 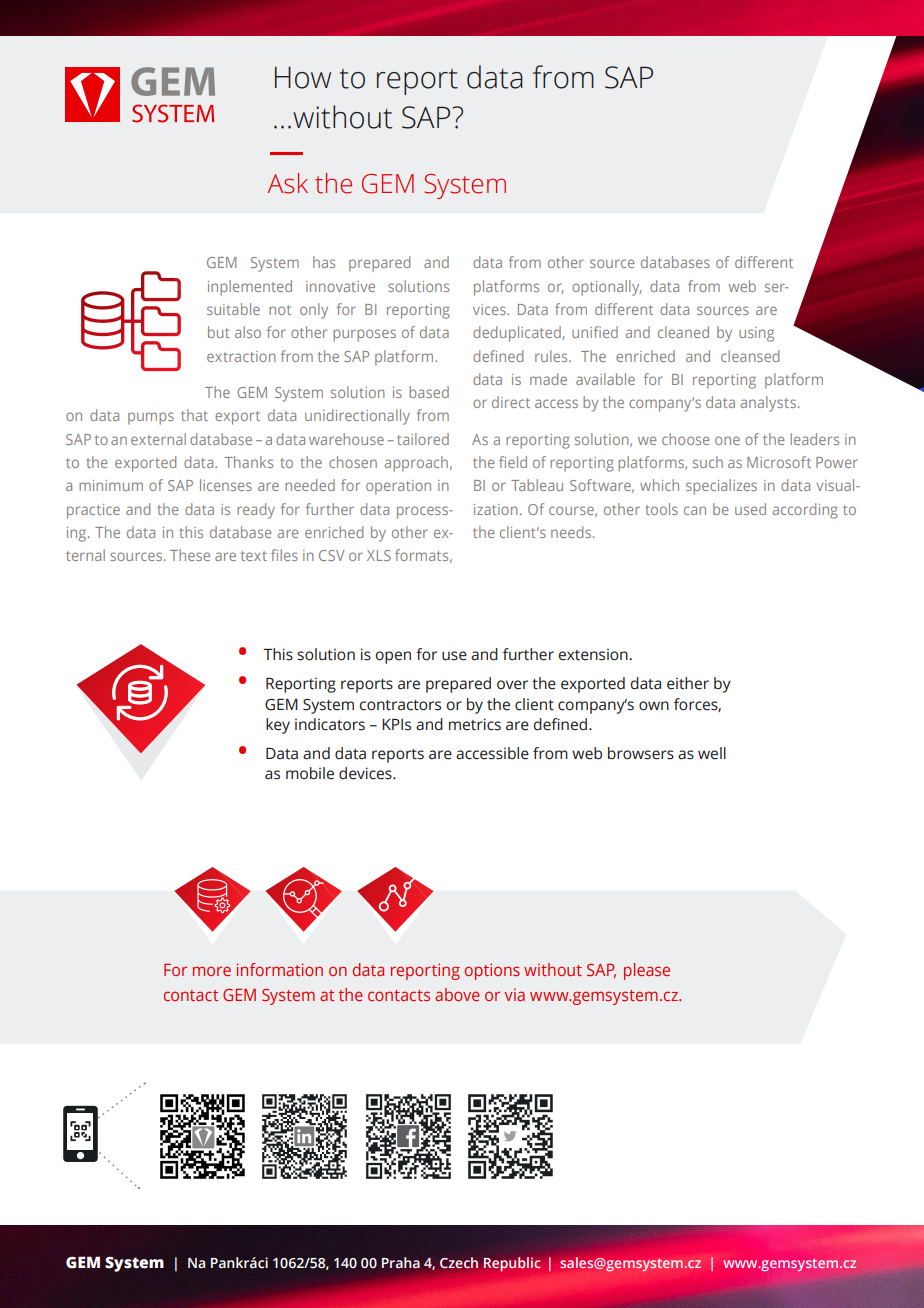 I want to click on Ask, so click(x=287, y=183).
